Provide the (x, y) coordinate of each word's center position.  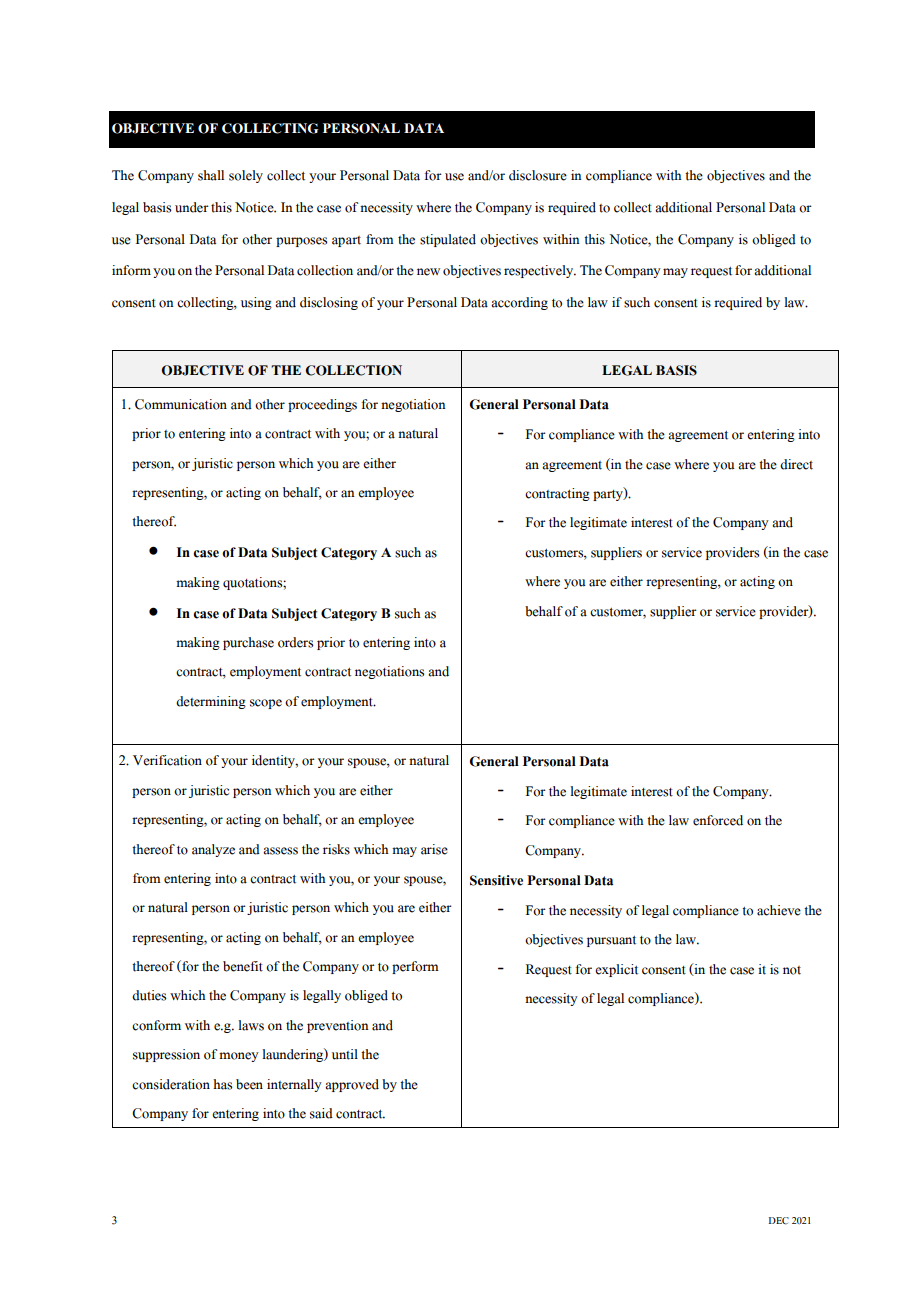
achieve (779, 910)
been (249, 1084)
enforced (718, 820)
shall (211, 175)
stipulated (448, 240)
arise (434, 849)
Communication (181, 404)
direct (796, 464)
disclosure (538, 175)
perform (415, 967)
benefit (243, 966)
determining (211, 702)
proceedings (322, 405)
